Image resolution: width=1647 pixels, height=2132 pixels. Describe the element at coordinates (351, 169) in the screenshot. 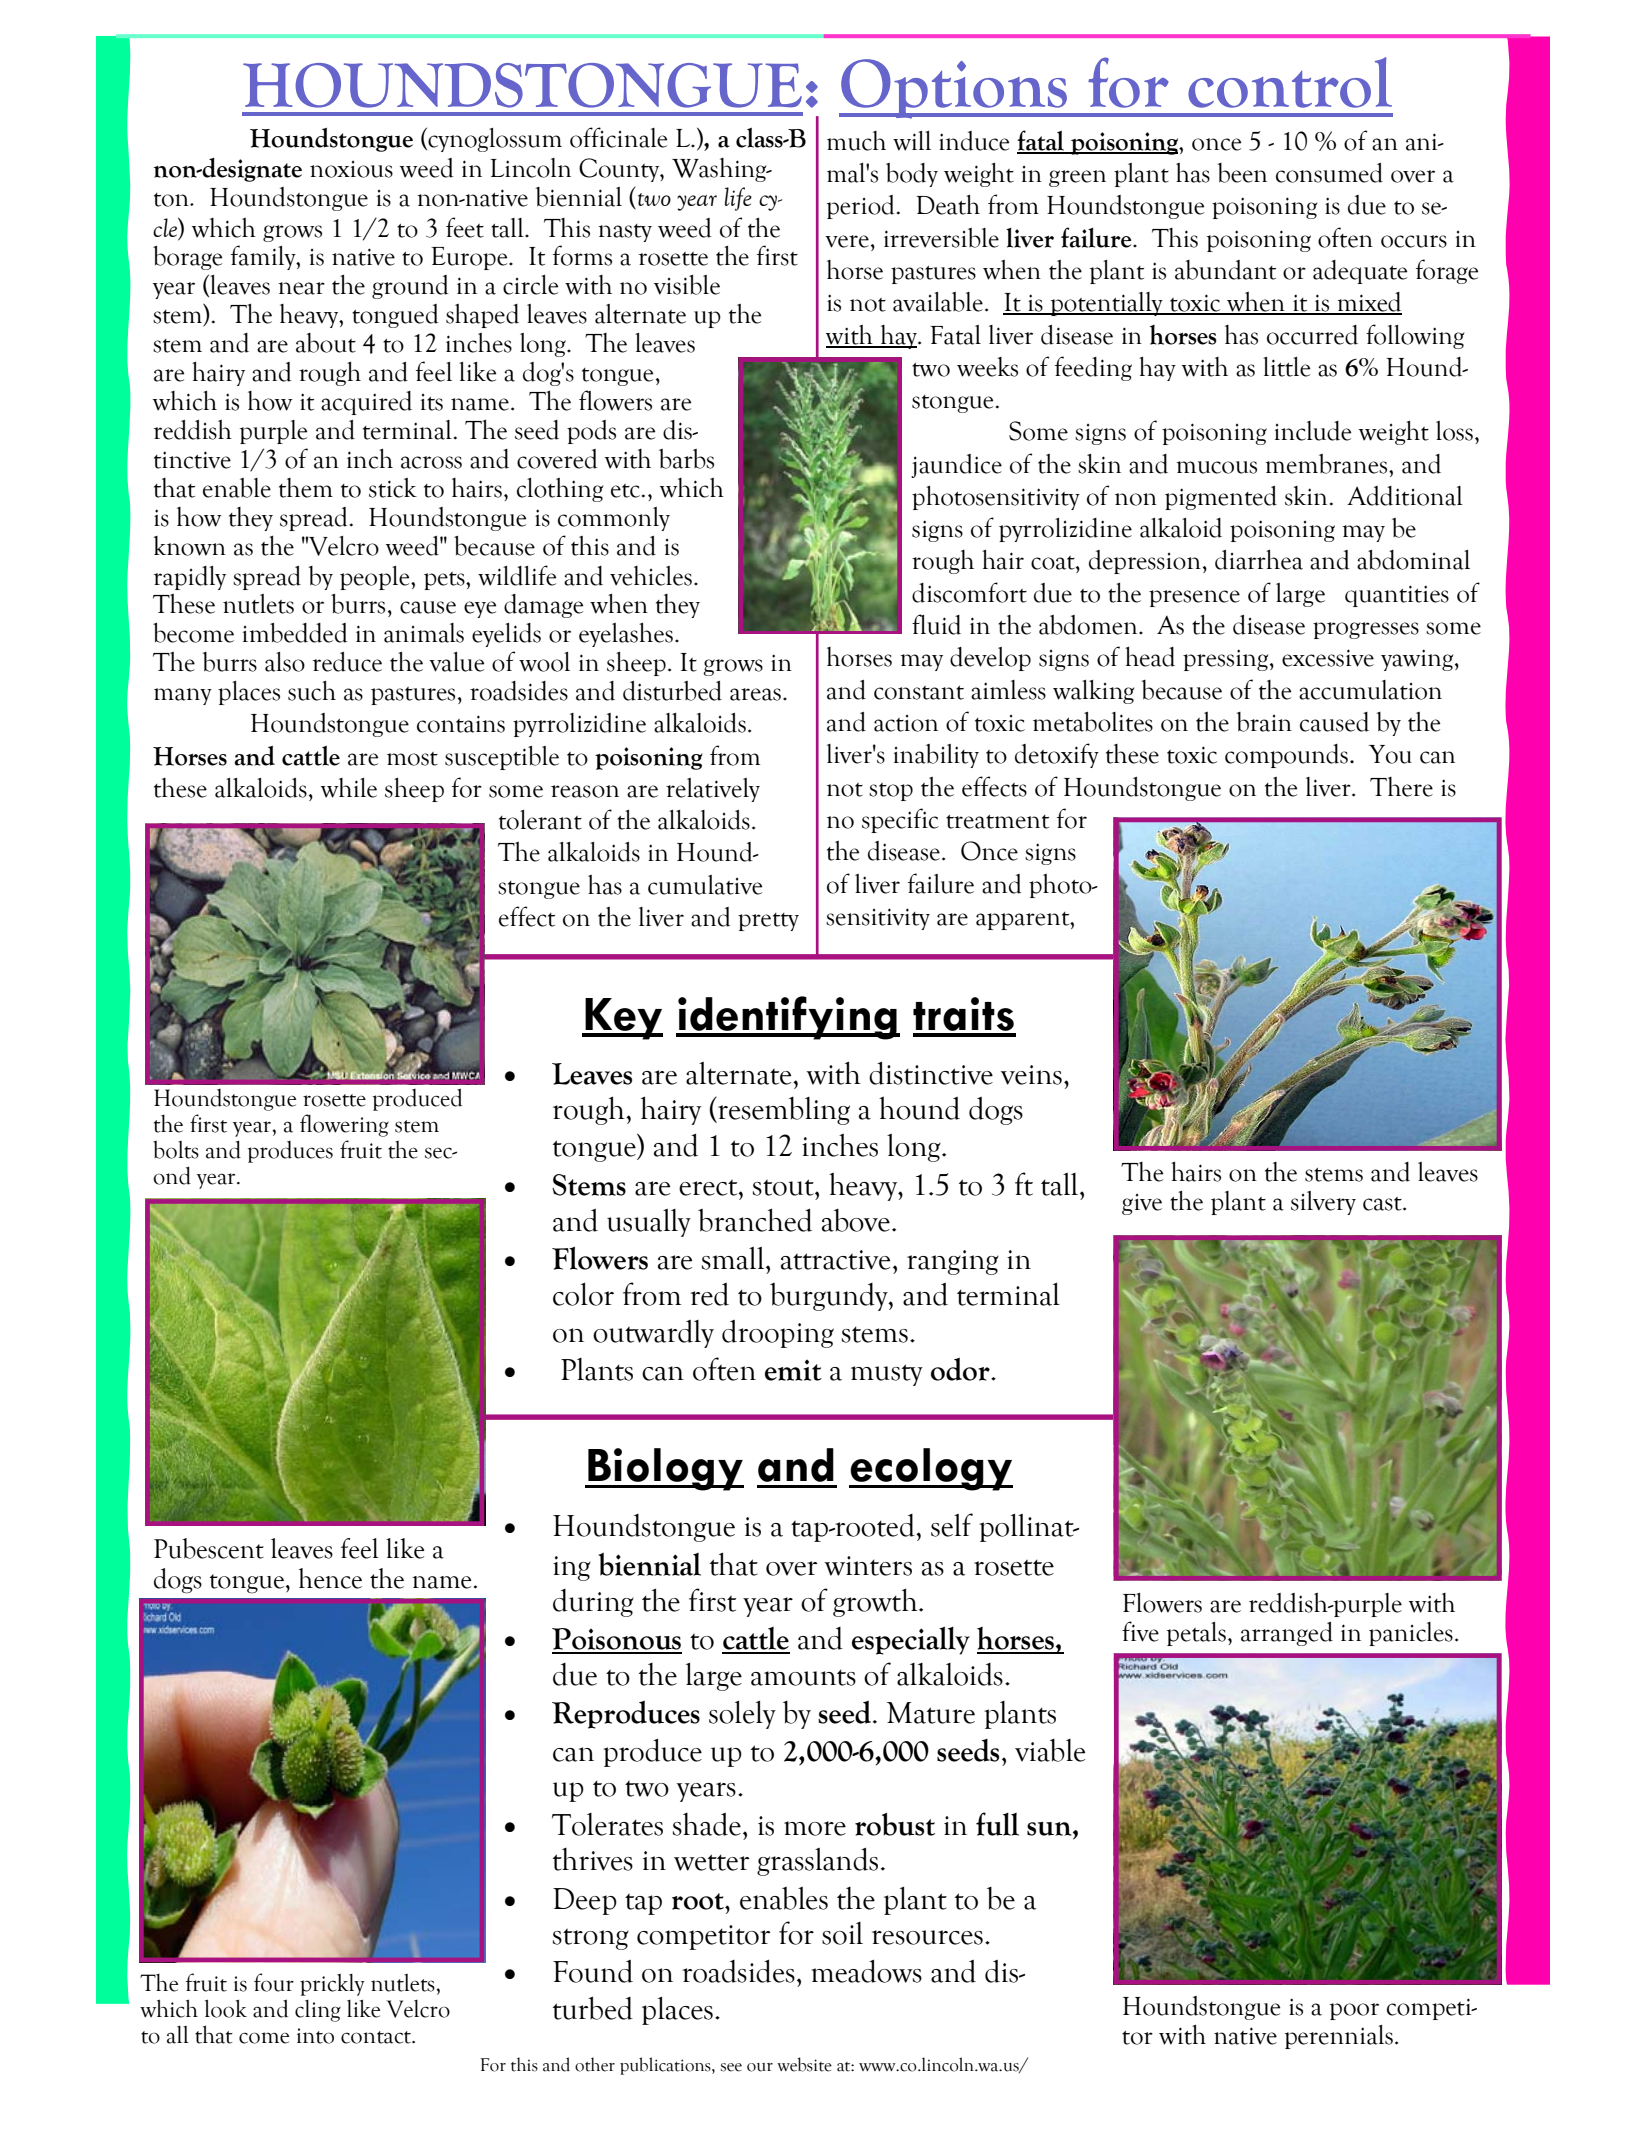

I see `noxious` at that location.
